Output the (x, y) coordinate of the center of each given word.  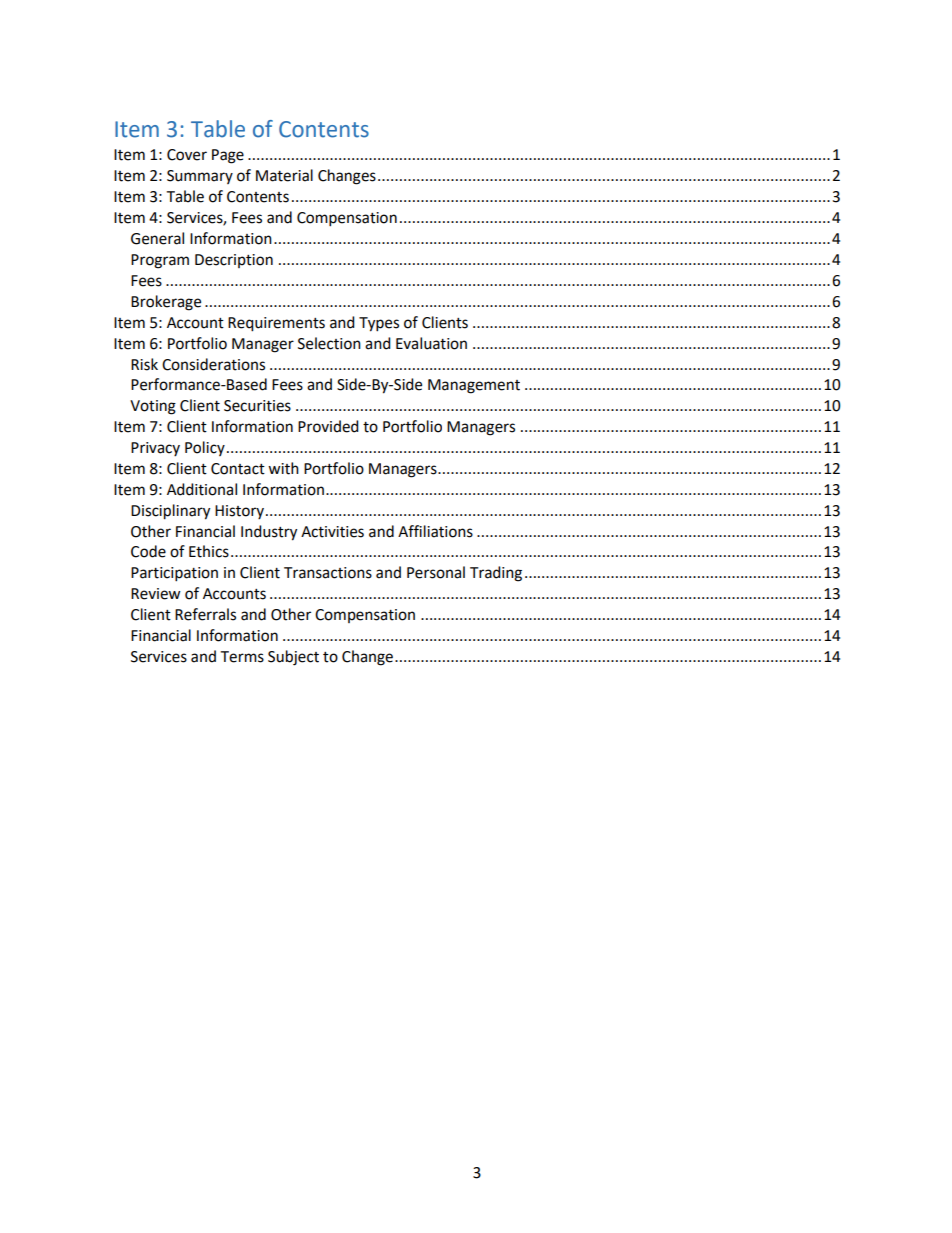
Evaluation (431, 343)
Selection (329, 343)
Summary (200, 177)
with (283, 468)
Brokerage (166, 303)
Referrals (205, 614)
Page (228, 156)
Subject (293, 658)
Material (284, 175)
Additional (202, 489)
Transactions (328, 573)
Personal (436, 572)
